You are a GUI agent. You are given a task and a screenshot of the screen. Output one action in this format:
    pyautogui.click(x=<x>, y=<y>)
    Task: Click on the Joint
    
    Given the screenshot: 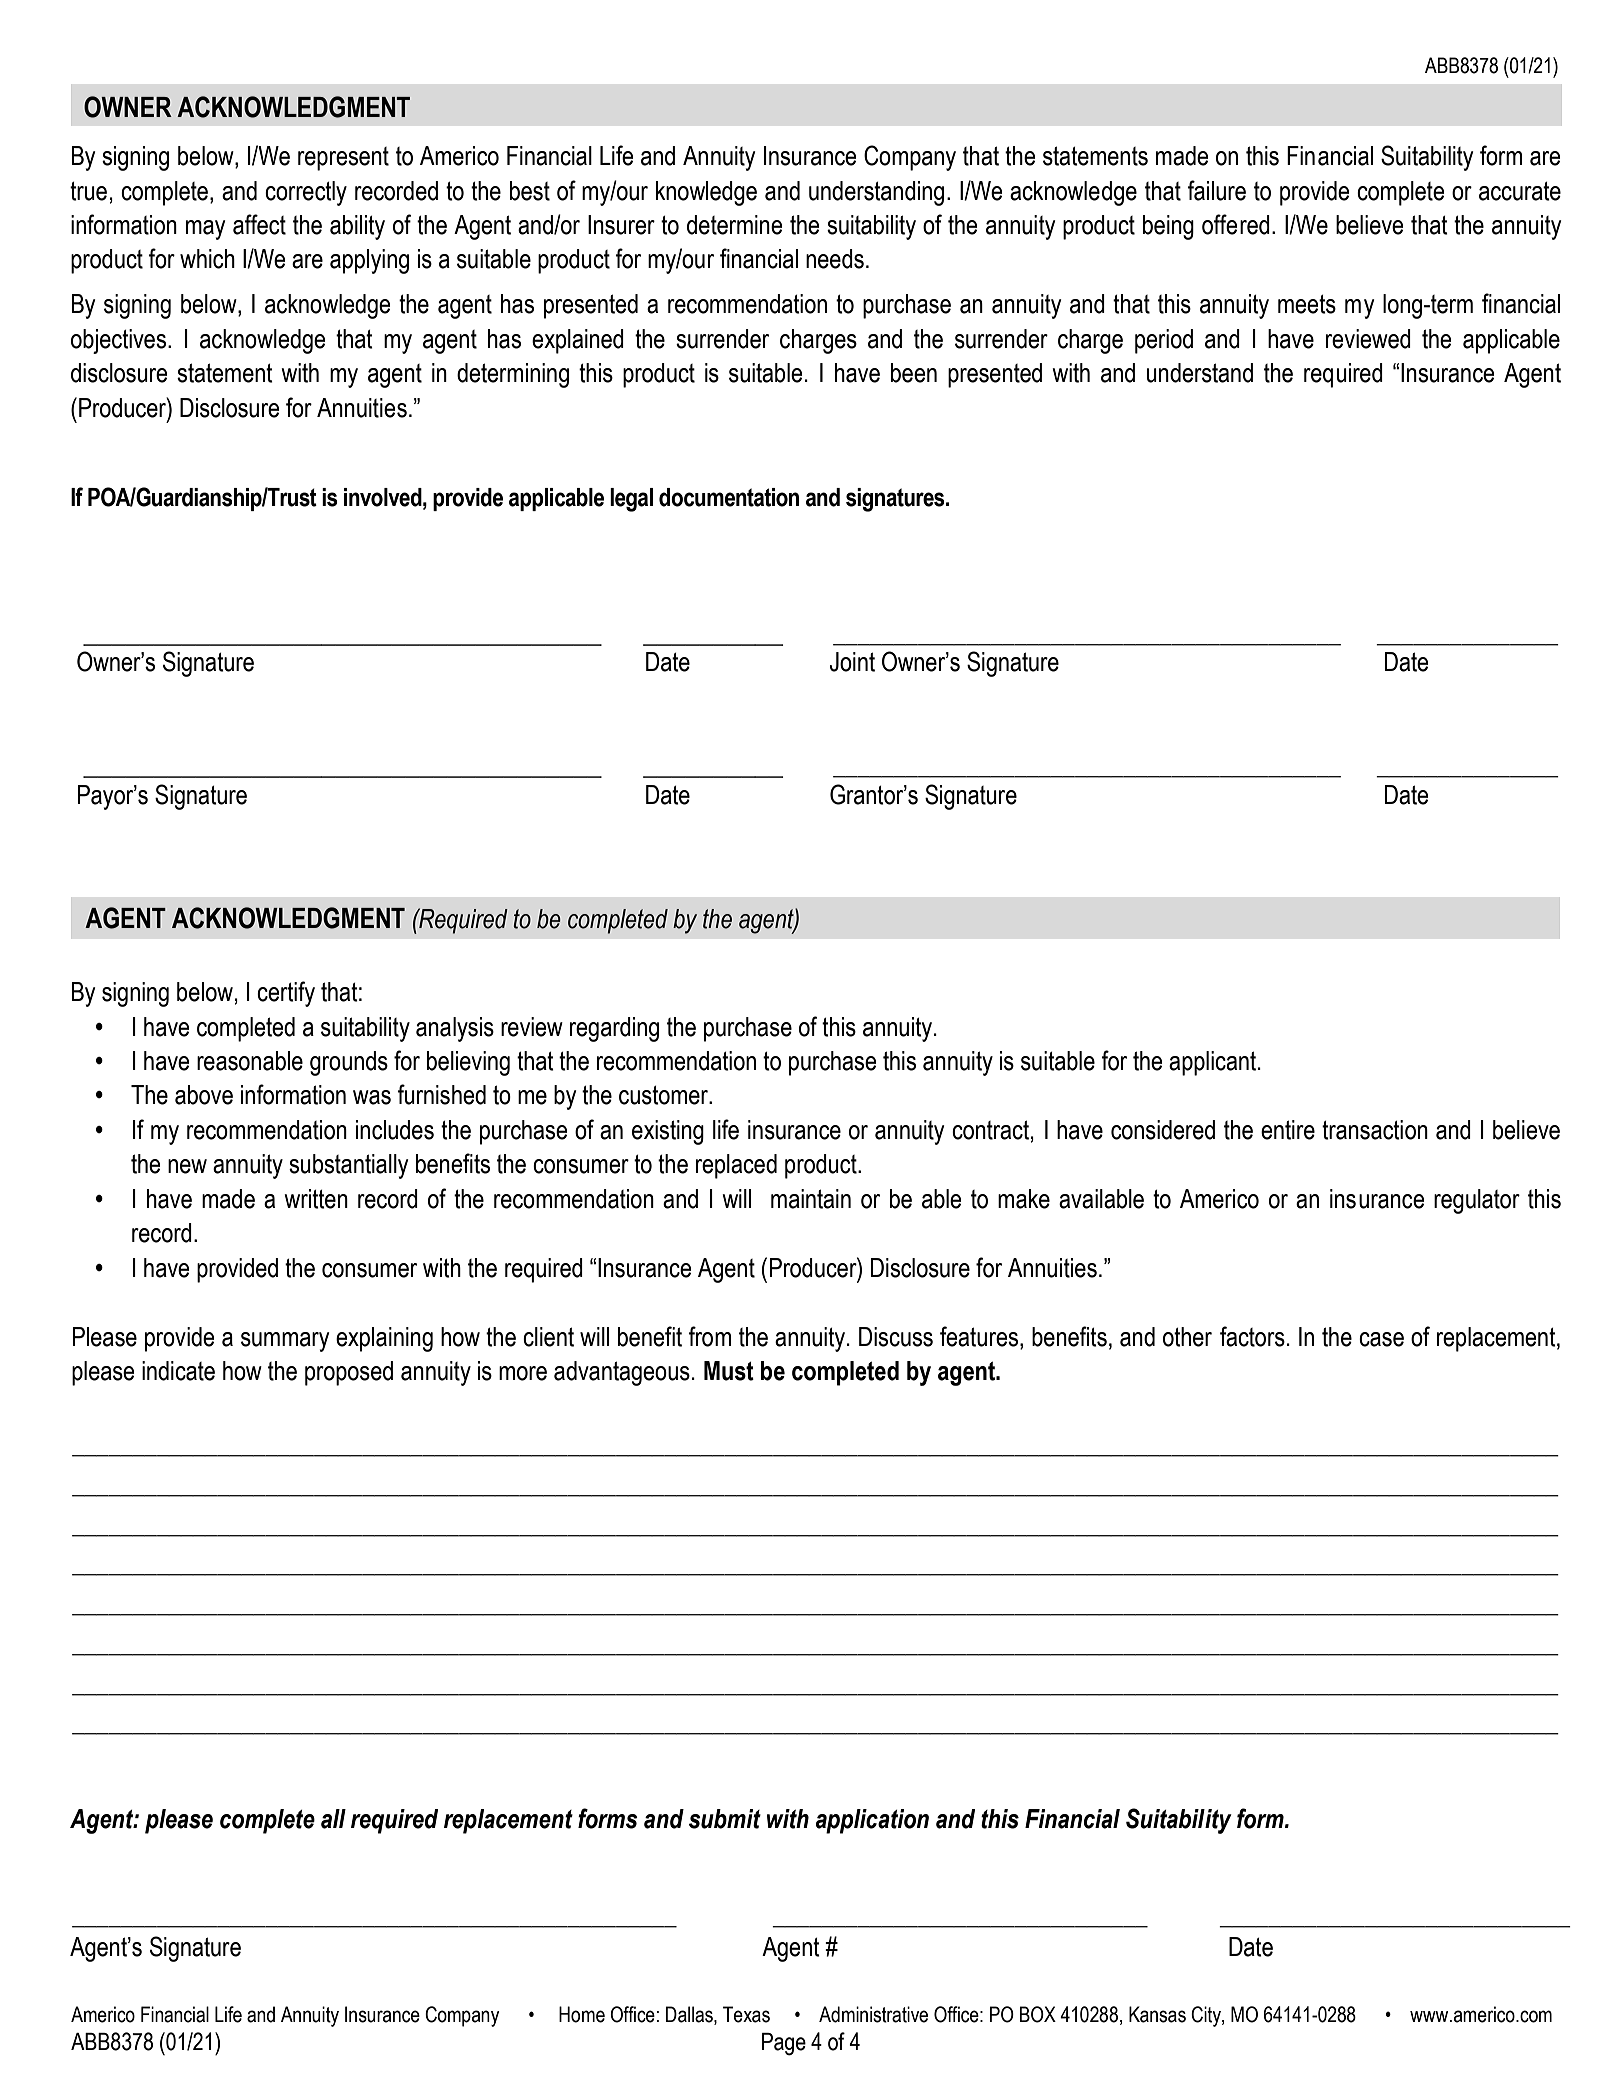 What is the action you would take?
    pyautogui.click(x=852, y=662)
